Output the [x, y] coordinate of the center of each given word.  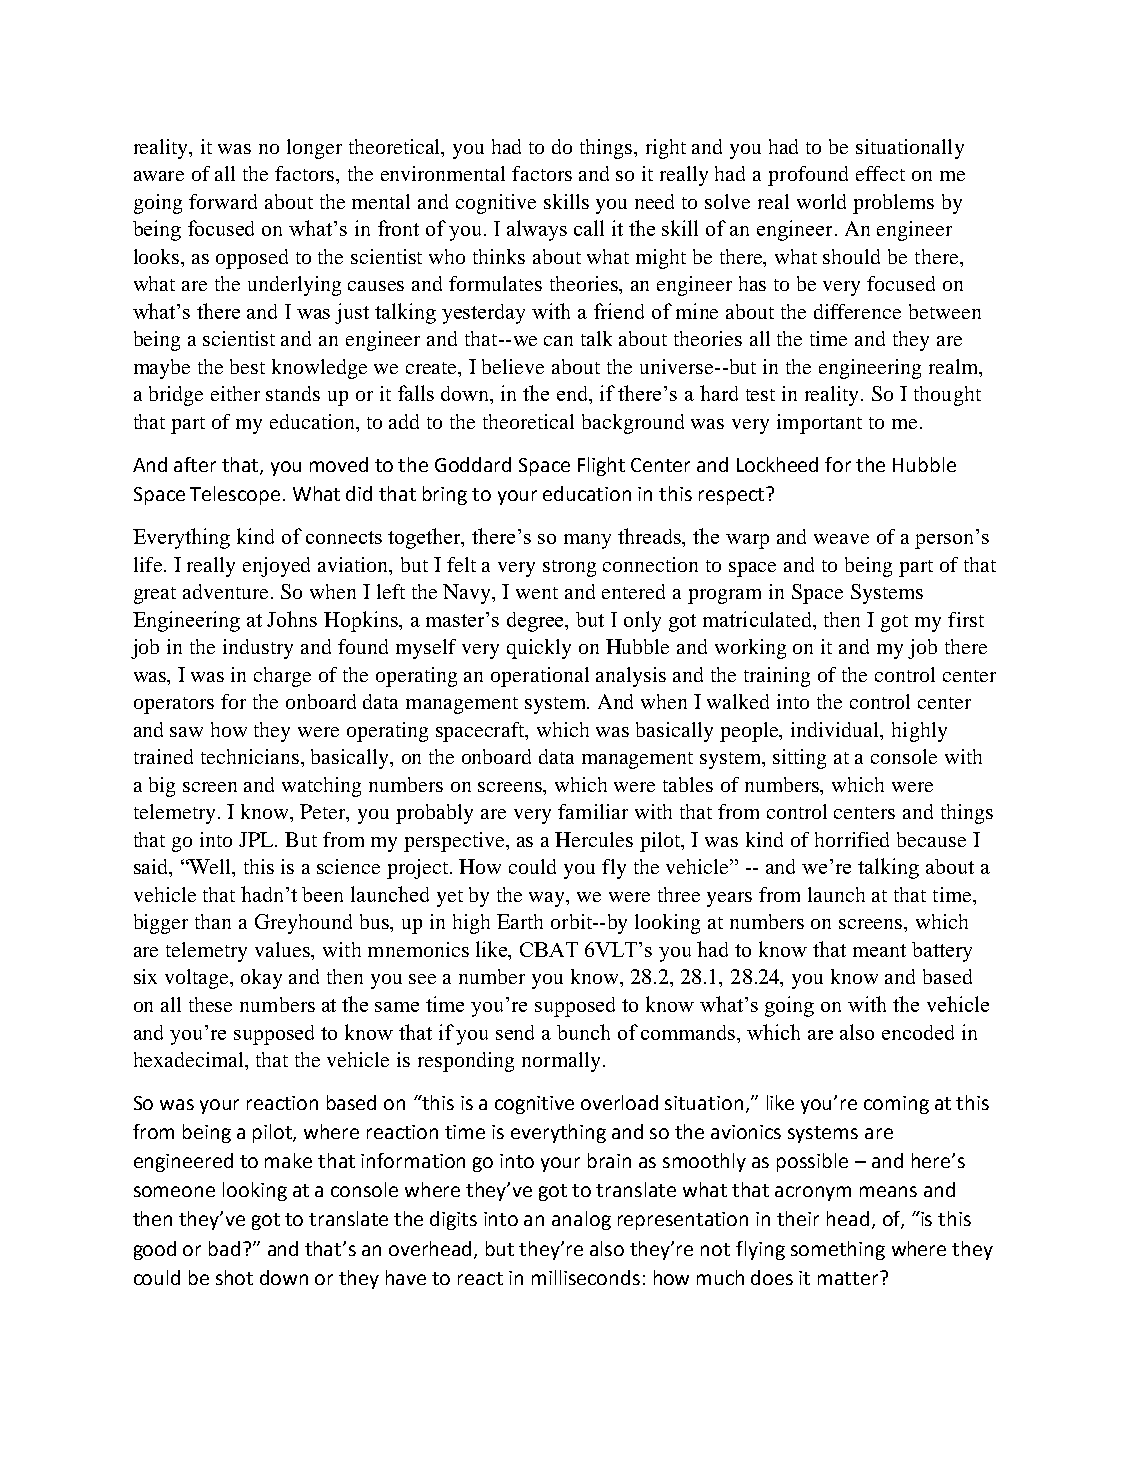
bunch [583, 1032]
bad [224, 1248]
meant [879, 950]
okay [261, 979]
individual [836, 731]
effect [880, 173]
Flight [601, 466]
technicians [250, 756]
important [819, 424]
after [195, 464]
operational [540, 677]
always [537, 230]
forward [223, 201]
